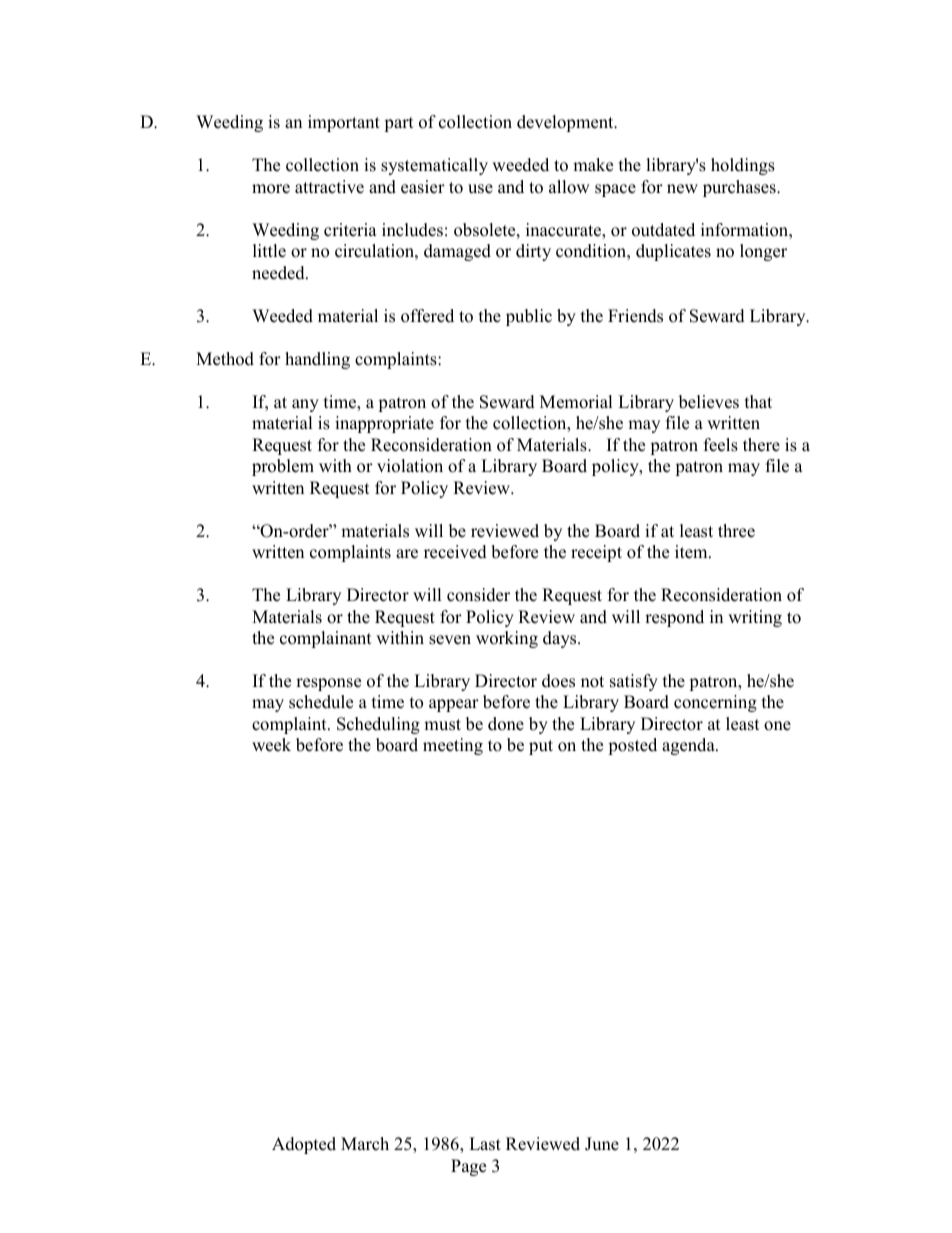 The height and width of the image is (1233, 952). What do you see at coordinates (682, 189) in the image?
I see `new` at bounding box center [682, 189].
